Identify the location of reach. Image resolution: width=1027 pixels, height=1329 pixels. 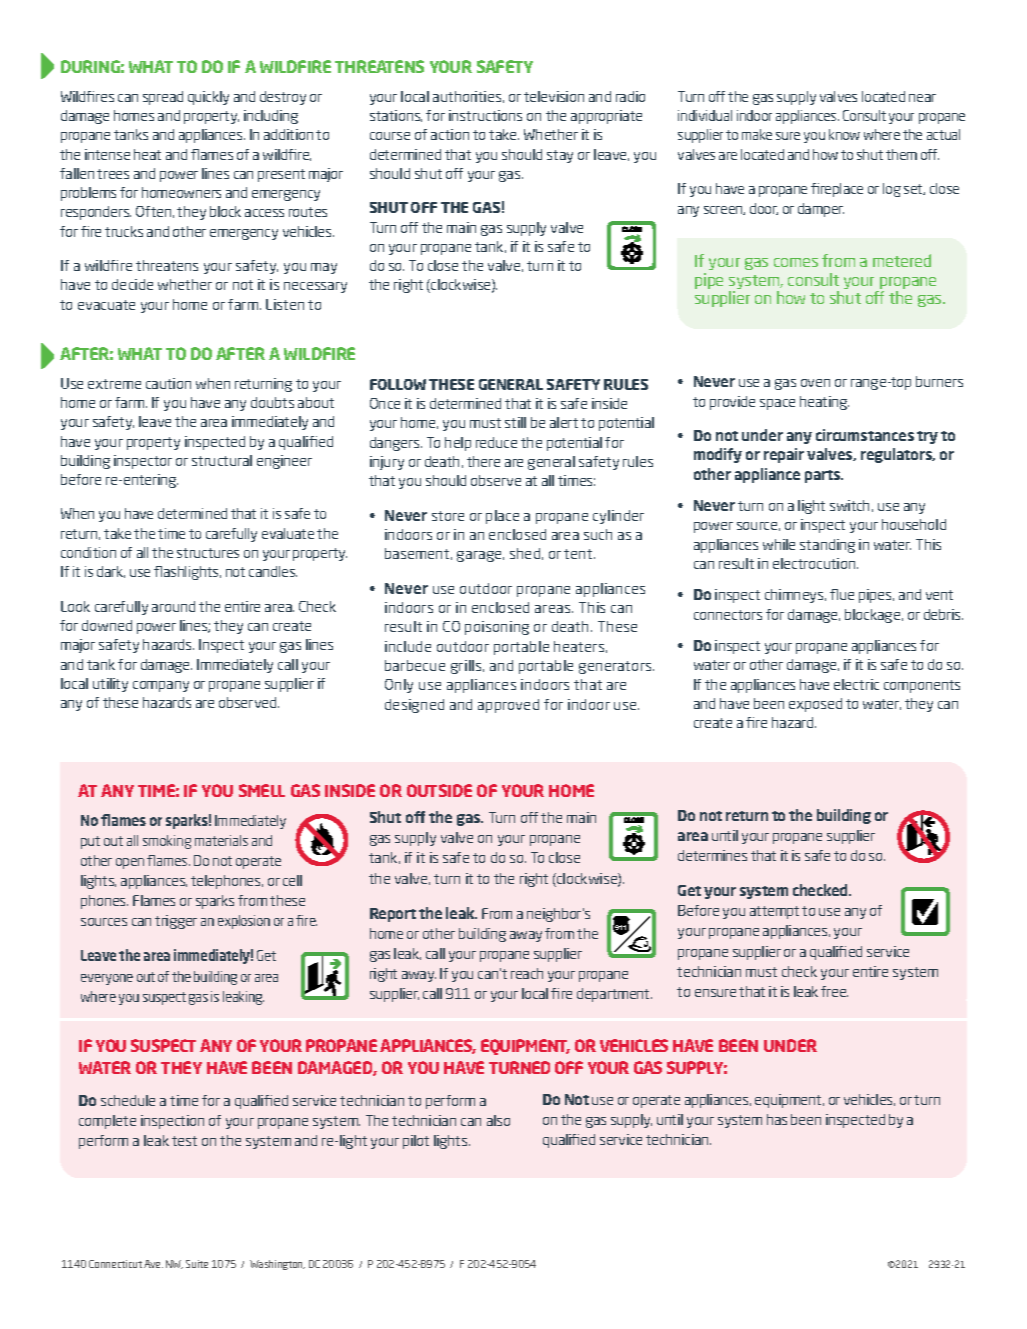
(527, 973).
